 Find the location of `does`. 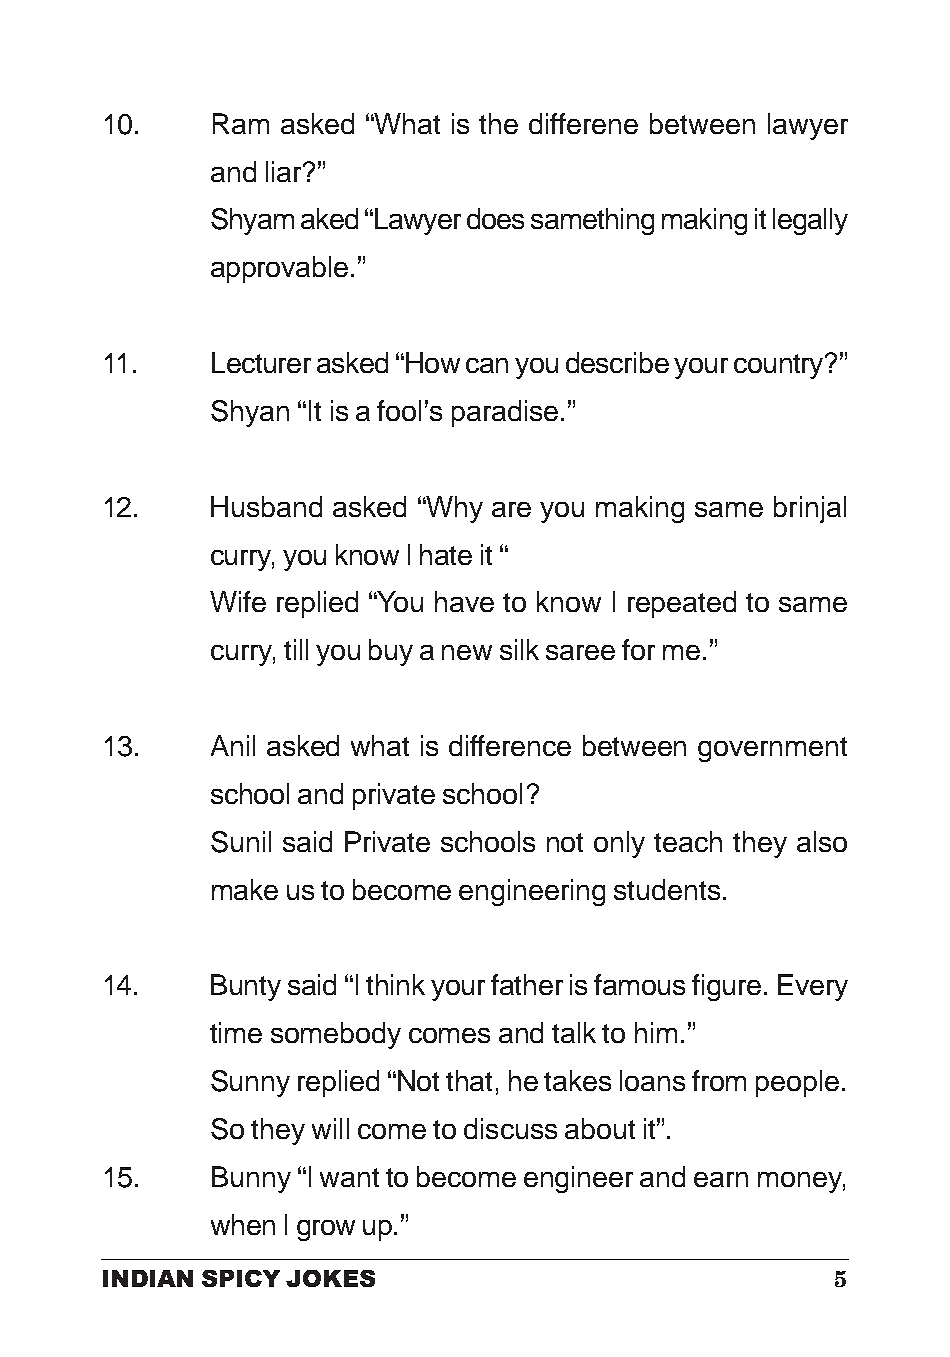

does is located at coordinates (495, 218).
